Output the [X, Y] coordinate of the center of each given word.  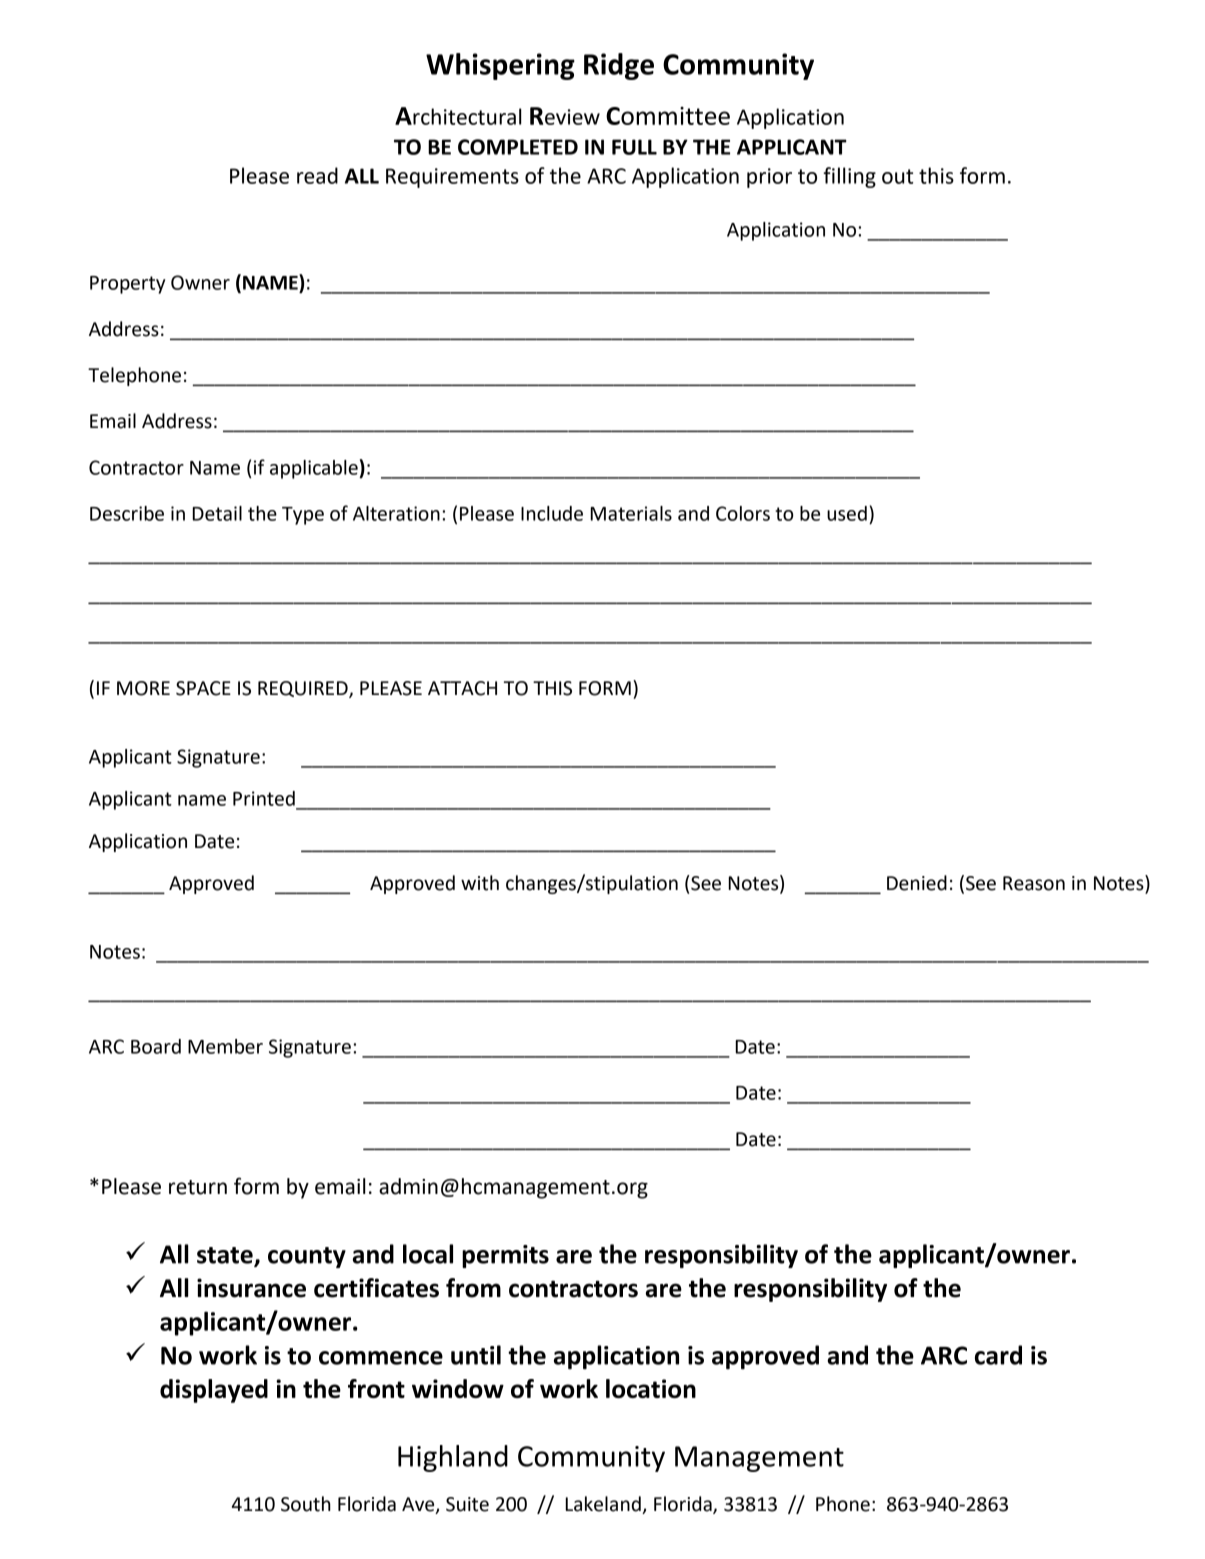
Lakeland [604, 1505]
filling [849, 177]
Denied [917, 883]
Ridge [619, 66]
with [480, 883]
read [317, 175]
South [306, 1504]
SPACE [203, 688]
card [998, 1355]
